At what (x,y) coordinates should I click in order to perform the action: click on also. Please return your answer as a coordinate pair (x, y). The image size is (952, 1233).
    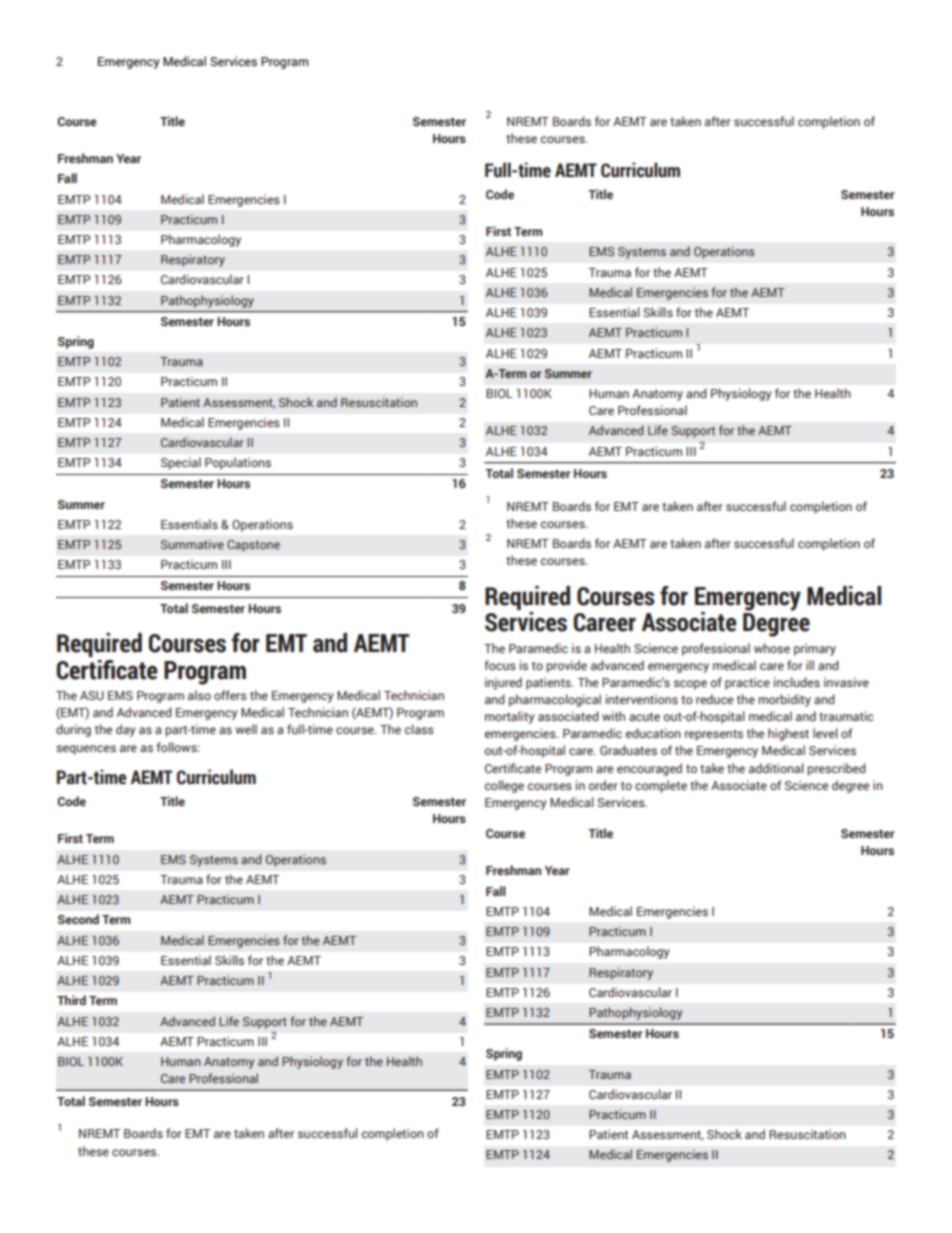
    Looking at the image, I should click on (199, 695).
